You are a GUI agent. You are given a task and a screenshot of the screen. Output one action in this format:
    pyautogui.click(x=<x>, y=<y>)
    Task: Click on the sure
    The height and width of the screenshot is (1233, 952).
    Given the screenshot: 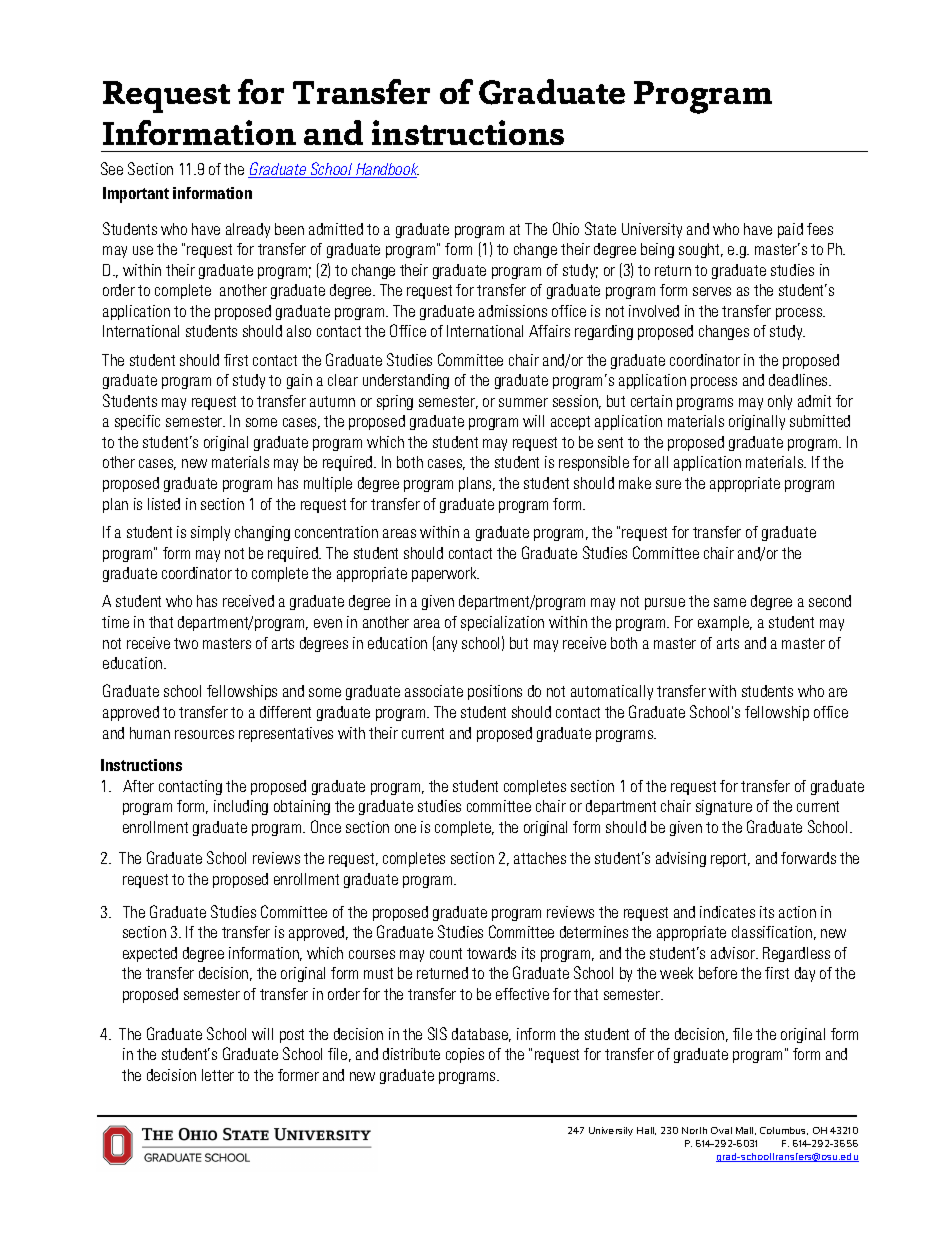 What is the action you would take?
    pyautogui.click(x=668, y=484)
